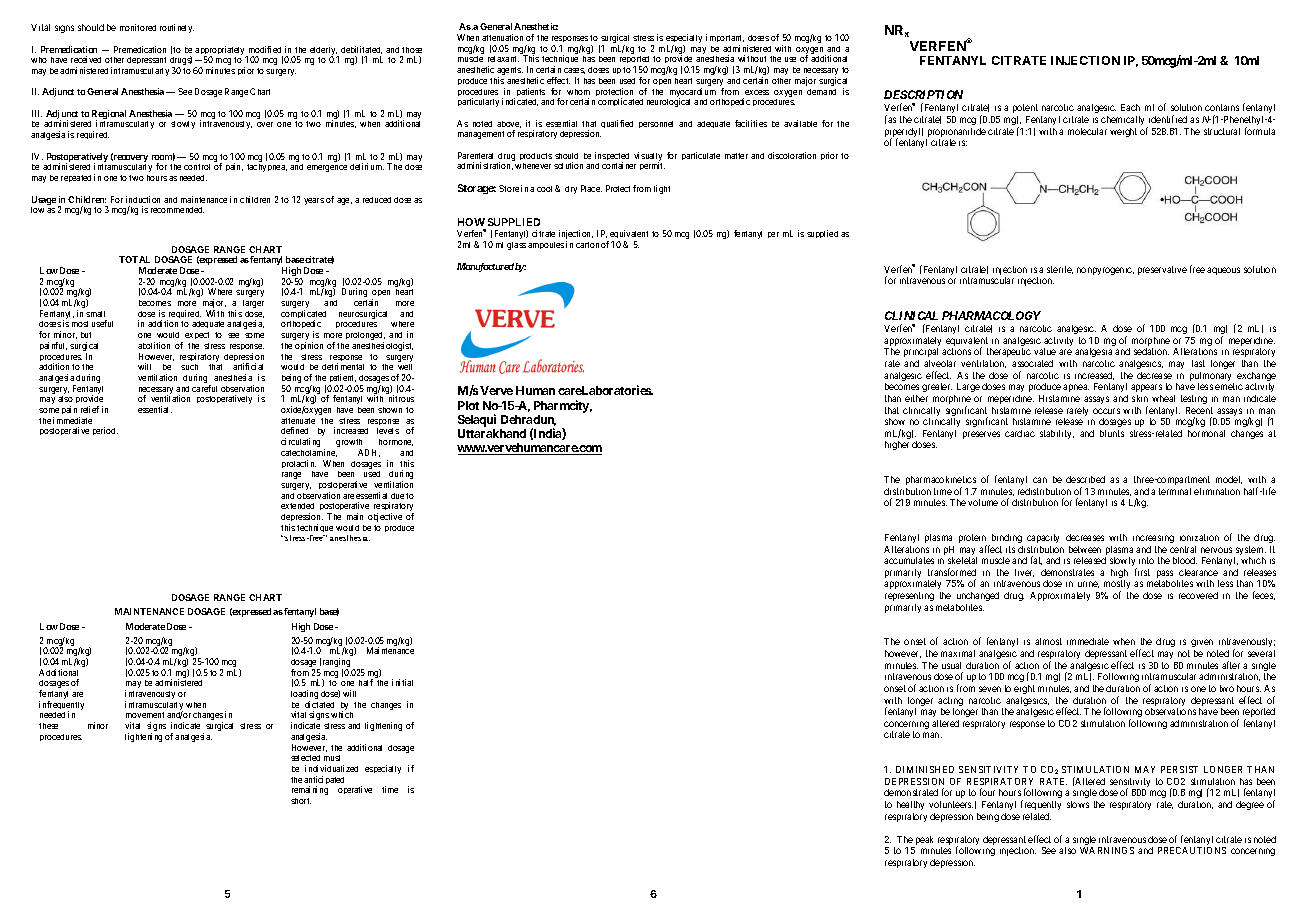 The image size is (1307, 924). What do you see at coordinates (725, 40) in the document?
I see `important` at bounding box center [725, 40].
